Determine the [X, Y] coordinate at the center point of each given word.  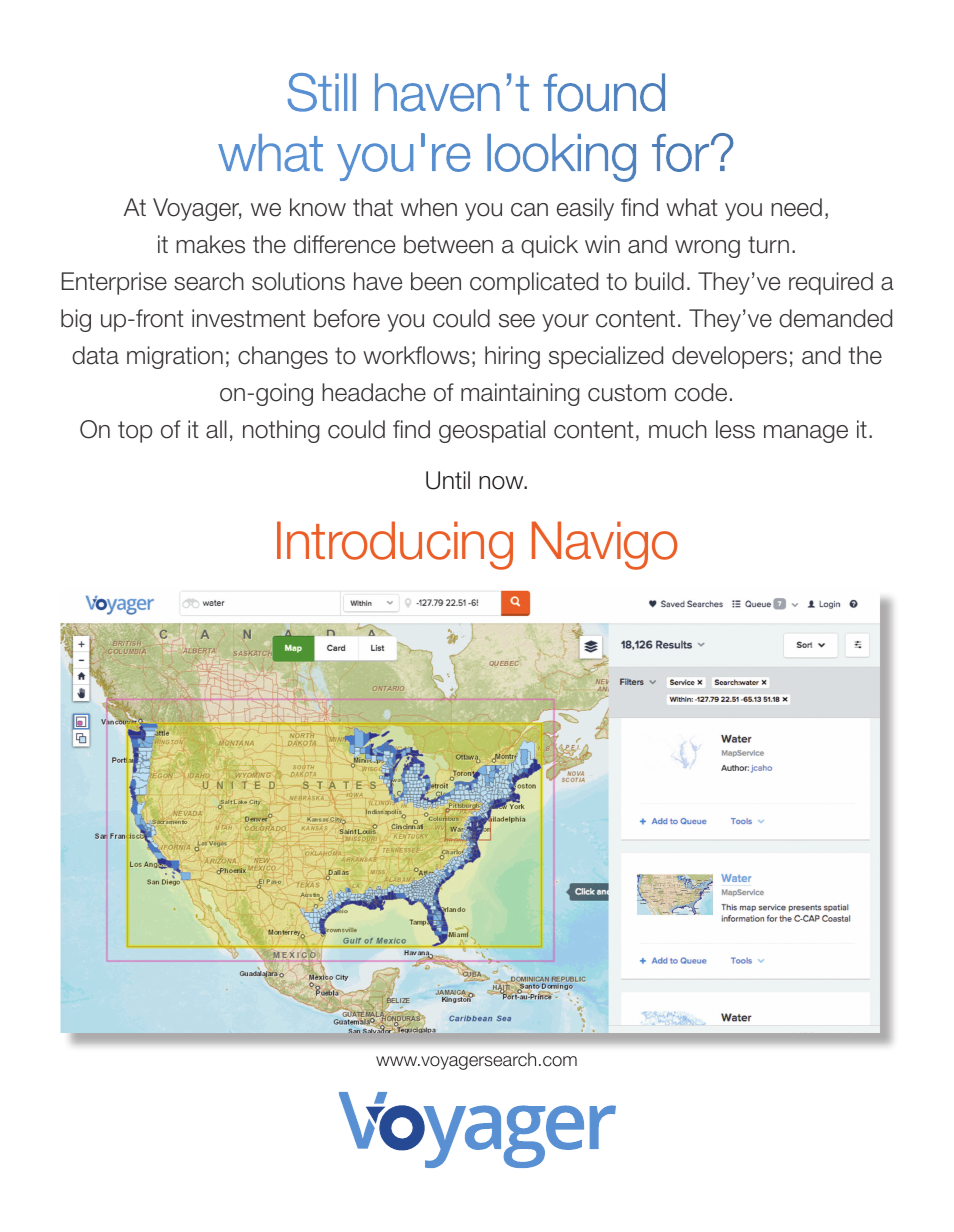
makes [210, 244]
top [135, 432]
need [796, 207]
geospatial [492, 431]
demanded [835, 318]
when [429, 207]
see [517, 321]
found [604, 92]
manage [806, 434]
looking [561, 158]
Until [448, 480]
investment [249, 318]
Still [322, 92]
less [735, 429]
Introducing [395, 545]
